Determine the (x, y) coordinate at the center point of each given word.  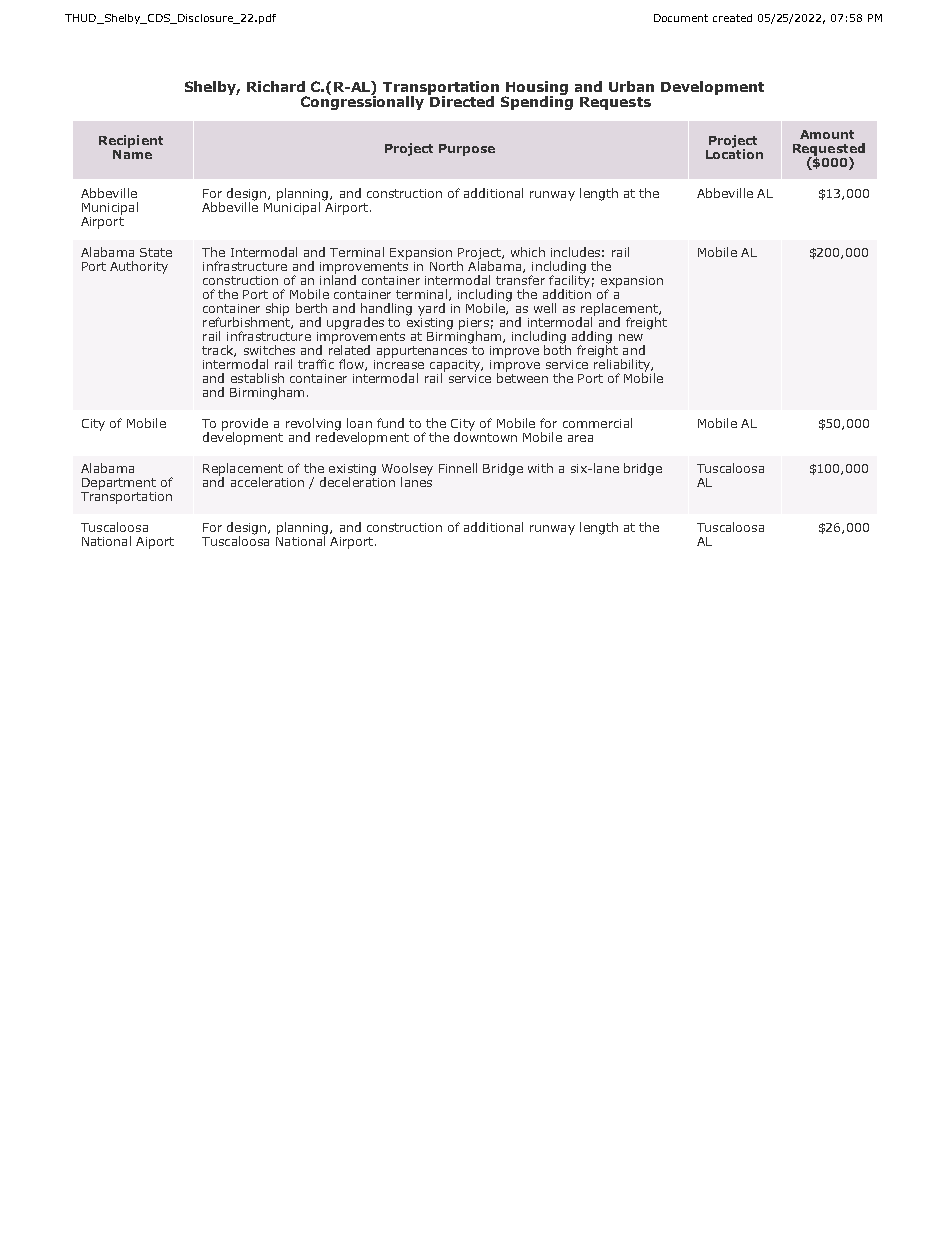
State (156, 252)
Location (734, 153)
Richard (276, 86)
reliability (623, 365)
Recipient (131, 141)
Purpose (467, 150)
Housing (536, 89)
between (522, 377)
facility (569, 281)
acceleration (267, 482)
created (732, 18)
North (446, 266)
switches (269, 350)
